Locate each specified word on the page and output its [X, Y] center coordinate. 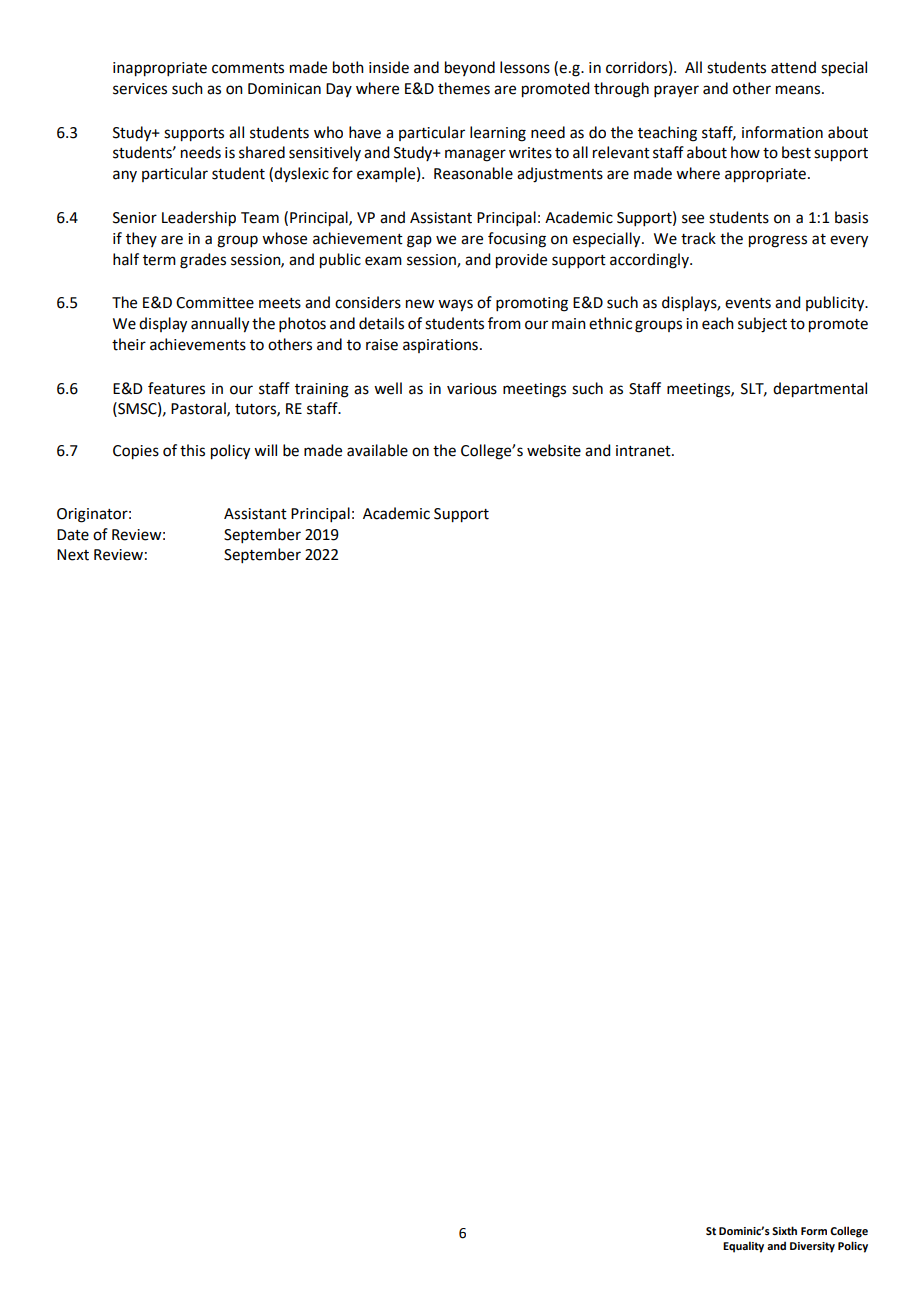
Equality [743, 1247]
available [377, 450]
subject [762, 325]
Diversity [812, 1247]
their [129, 344]
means [799, 90]
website [554, 450]
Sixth [784, 1230]
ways [455, 305]
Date [73, 535]
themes [464, 88]
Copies [136, 452]
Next [73, 555]
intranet [644, 451]
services [140, 89]
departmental [820, 390]
